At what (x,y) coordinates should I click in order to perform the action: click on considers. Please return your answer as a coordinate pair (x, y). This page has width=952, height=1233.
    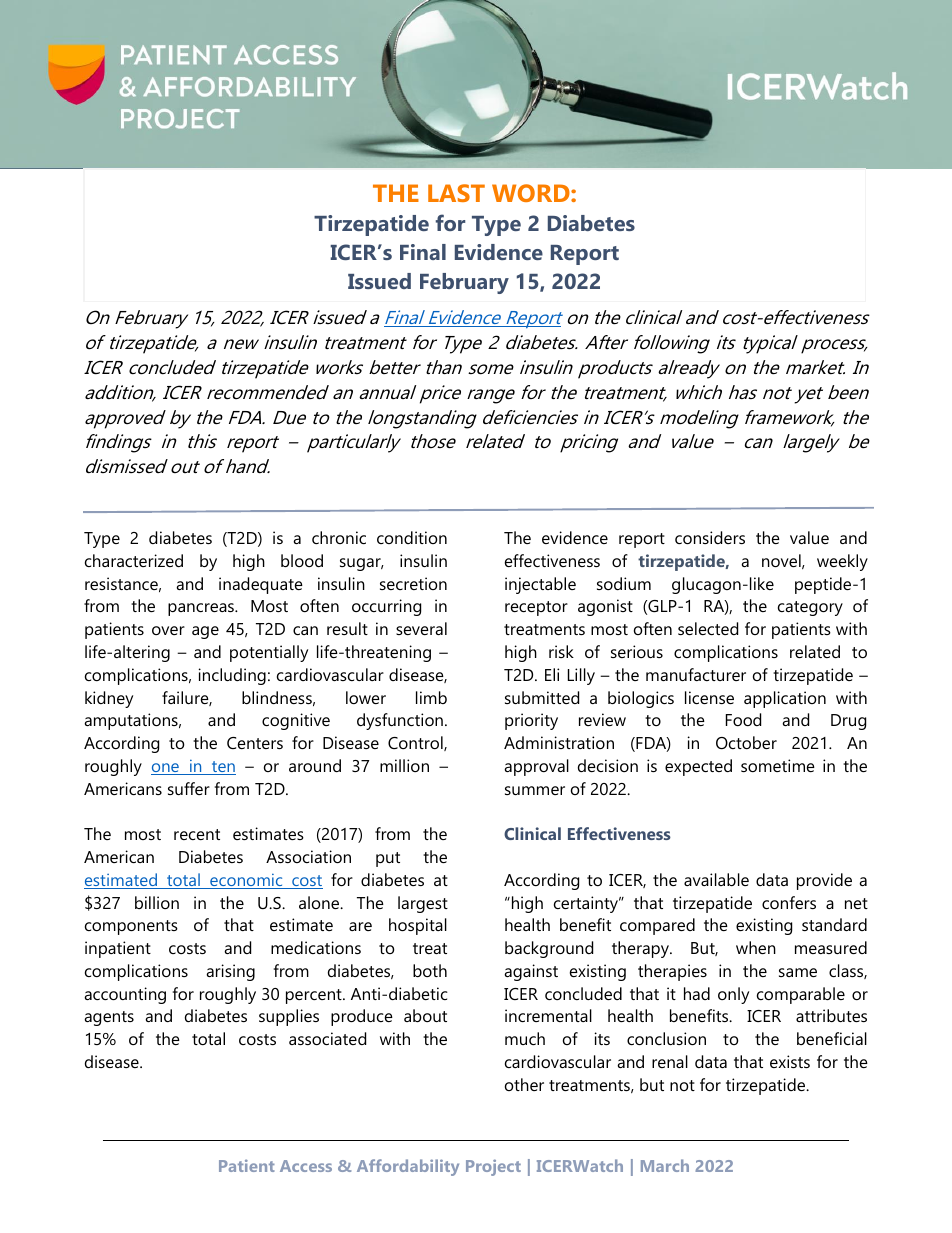
    Looking at the image, I should click on (710, 537).
